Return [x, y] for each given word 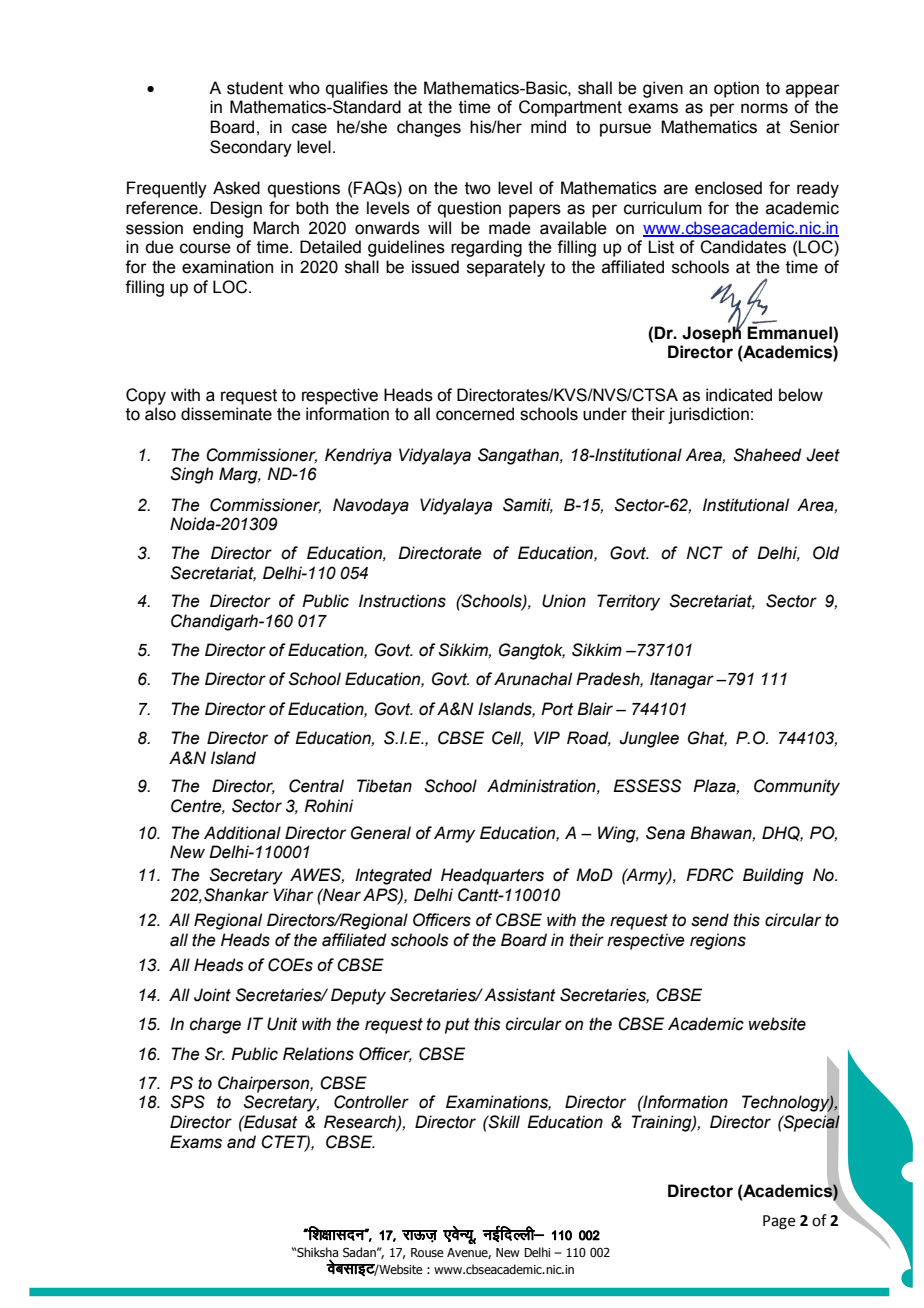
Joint [212, 995]
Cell [507, 738]
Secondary [251, 148]
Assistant [520, 995]
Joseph [712, 333]
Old [826, 553]
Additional [242, 833]
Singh [192, 475]
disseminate [226, 414]
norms [764, 108]
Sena [665, 833]
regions [718, 941]
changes [429, 128]
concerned [475, 414]
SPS [188, 1102]
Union [564, 601]
